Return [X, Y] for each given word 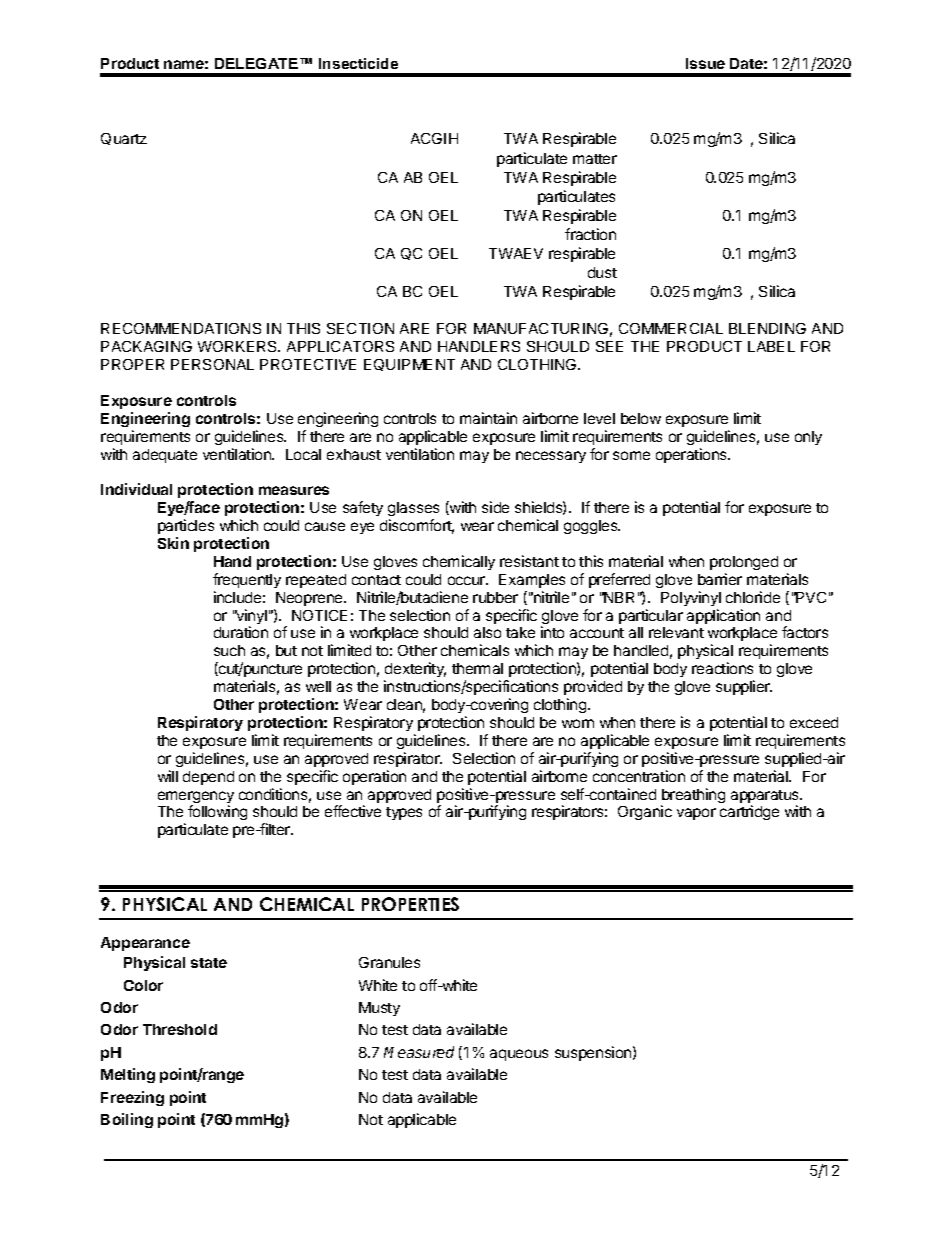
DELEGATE [258, 63]
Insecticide [358, 63]
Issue [705, 63]
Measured [419, 1052]
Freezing [132, 1098]
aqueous [519, 1055]
